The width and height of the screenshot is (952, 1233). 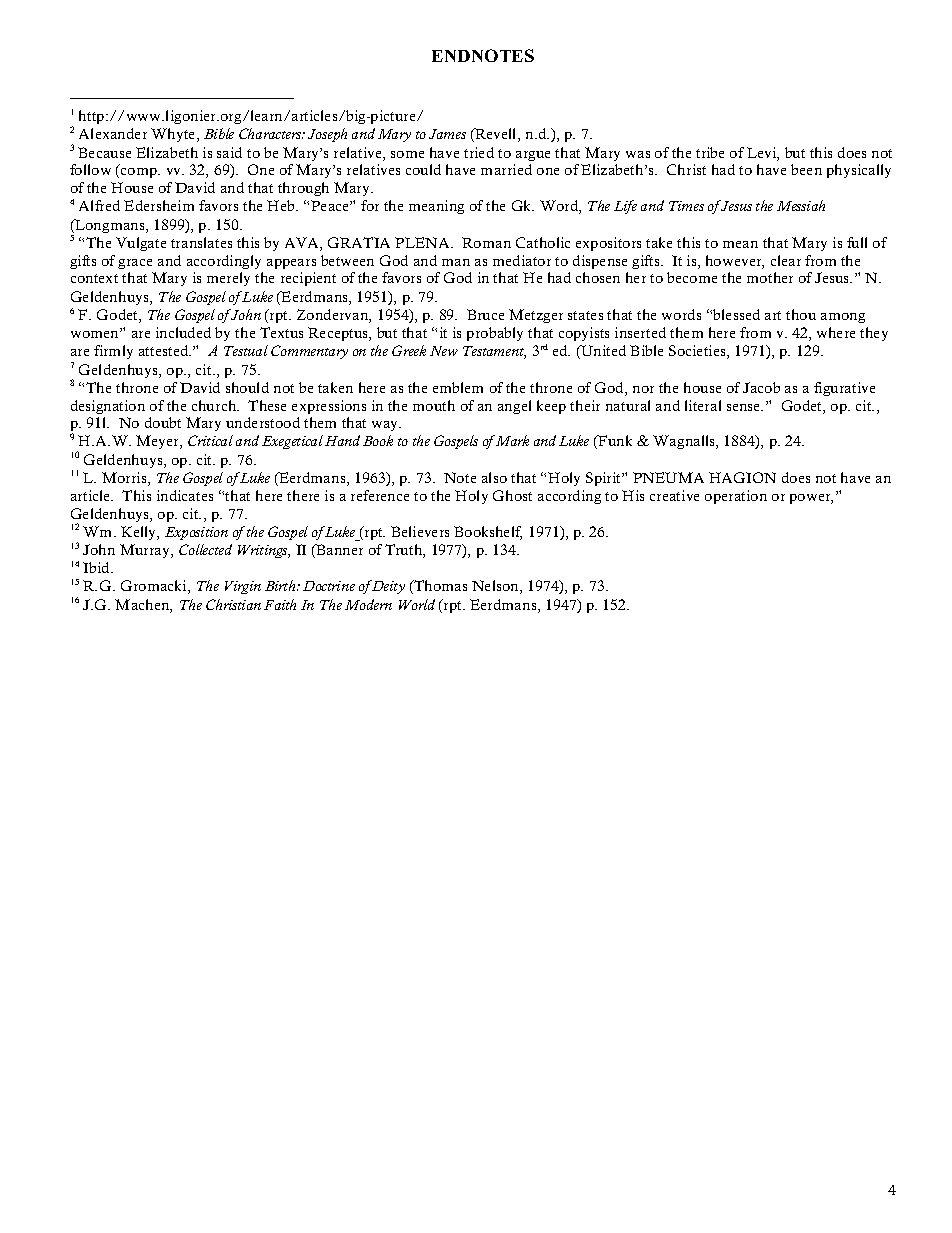 I want to click on tried, so click(x=479, y=152).
